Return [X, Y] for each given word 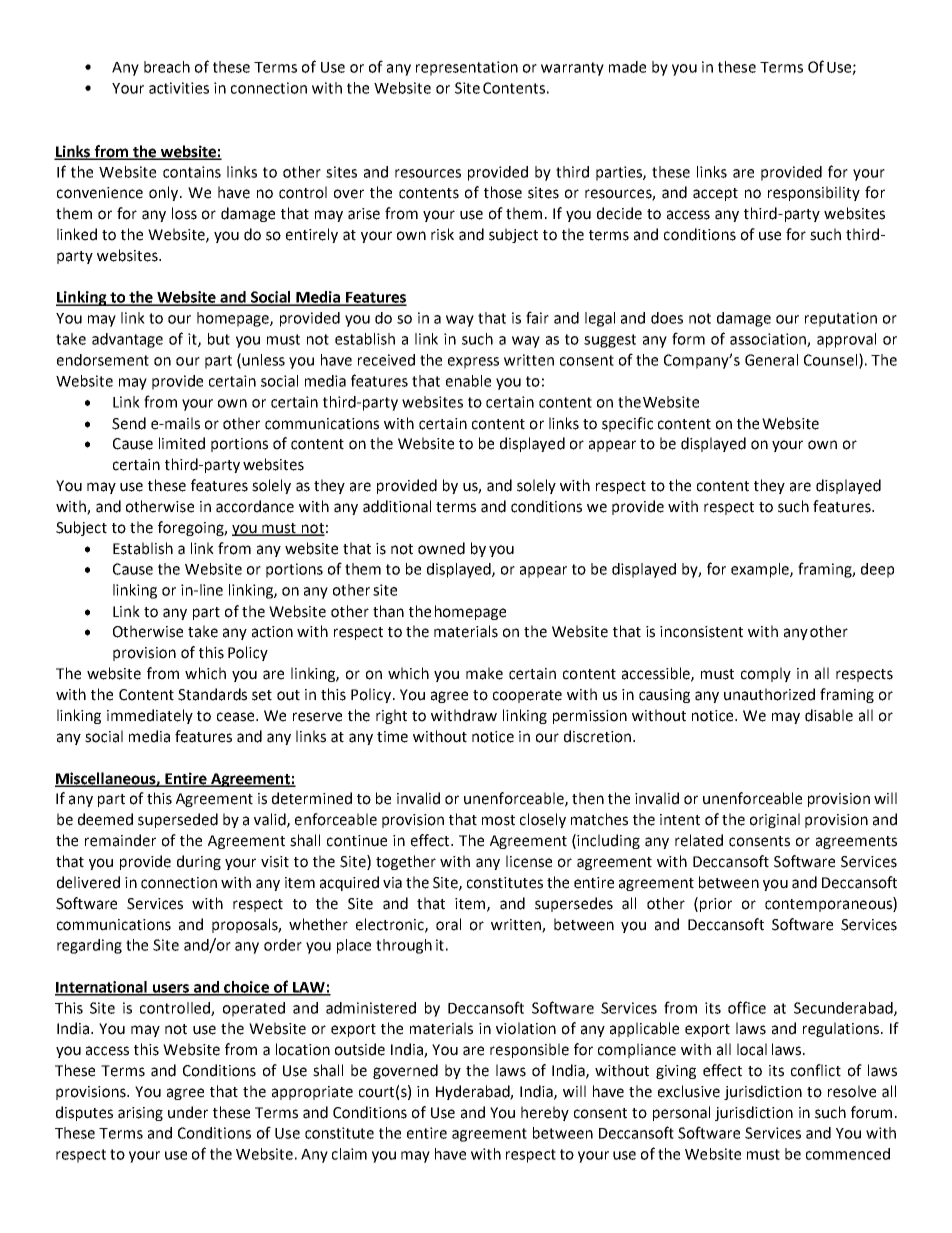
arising [140, 1114]
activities [179, 88]
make [484, 673]
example [761, 570]
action [272, 632]
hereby [545, 1113]
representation [467, 68]
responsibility [814, 193]
